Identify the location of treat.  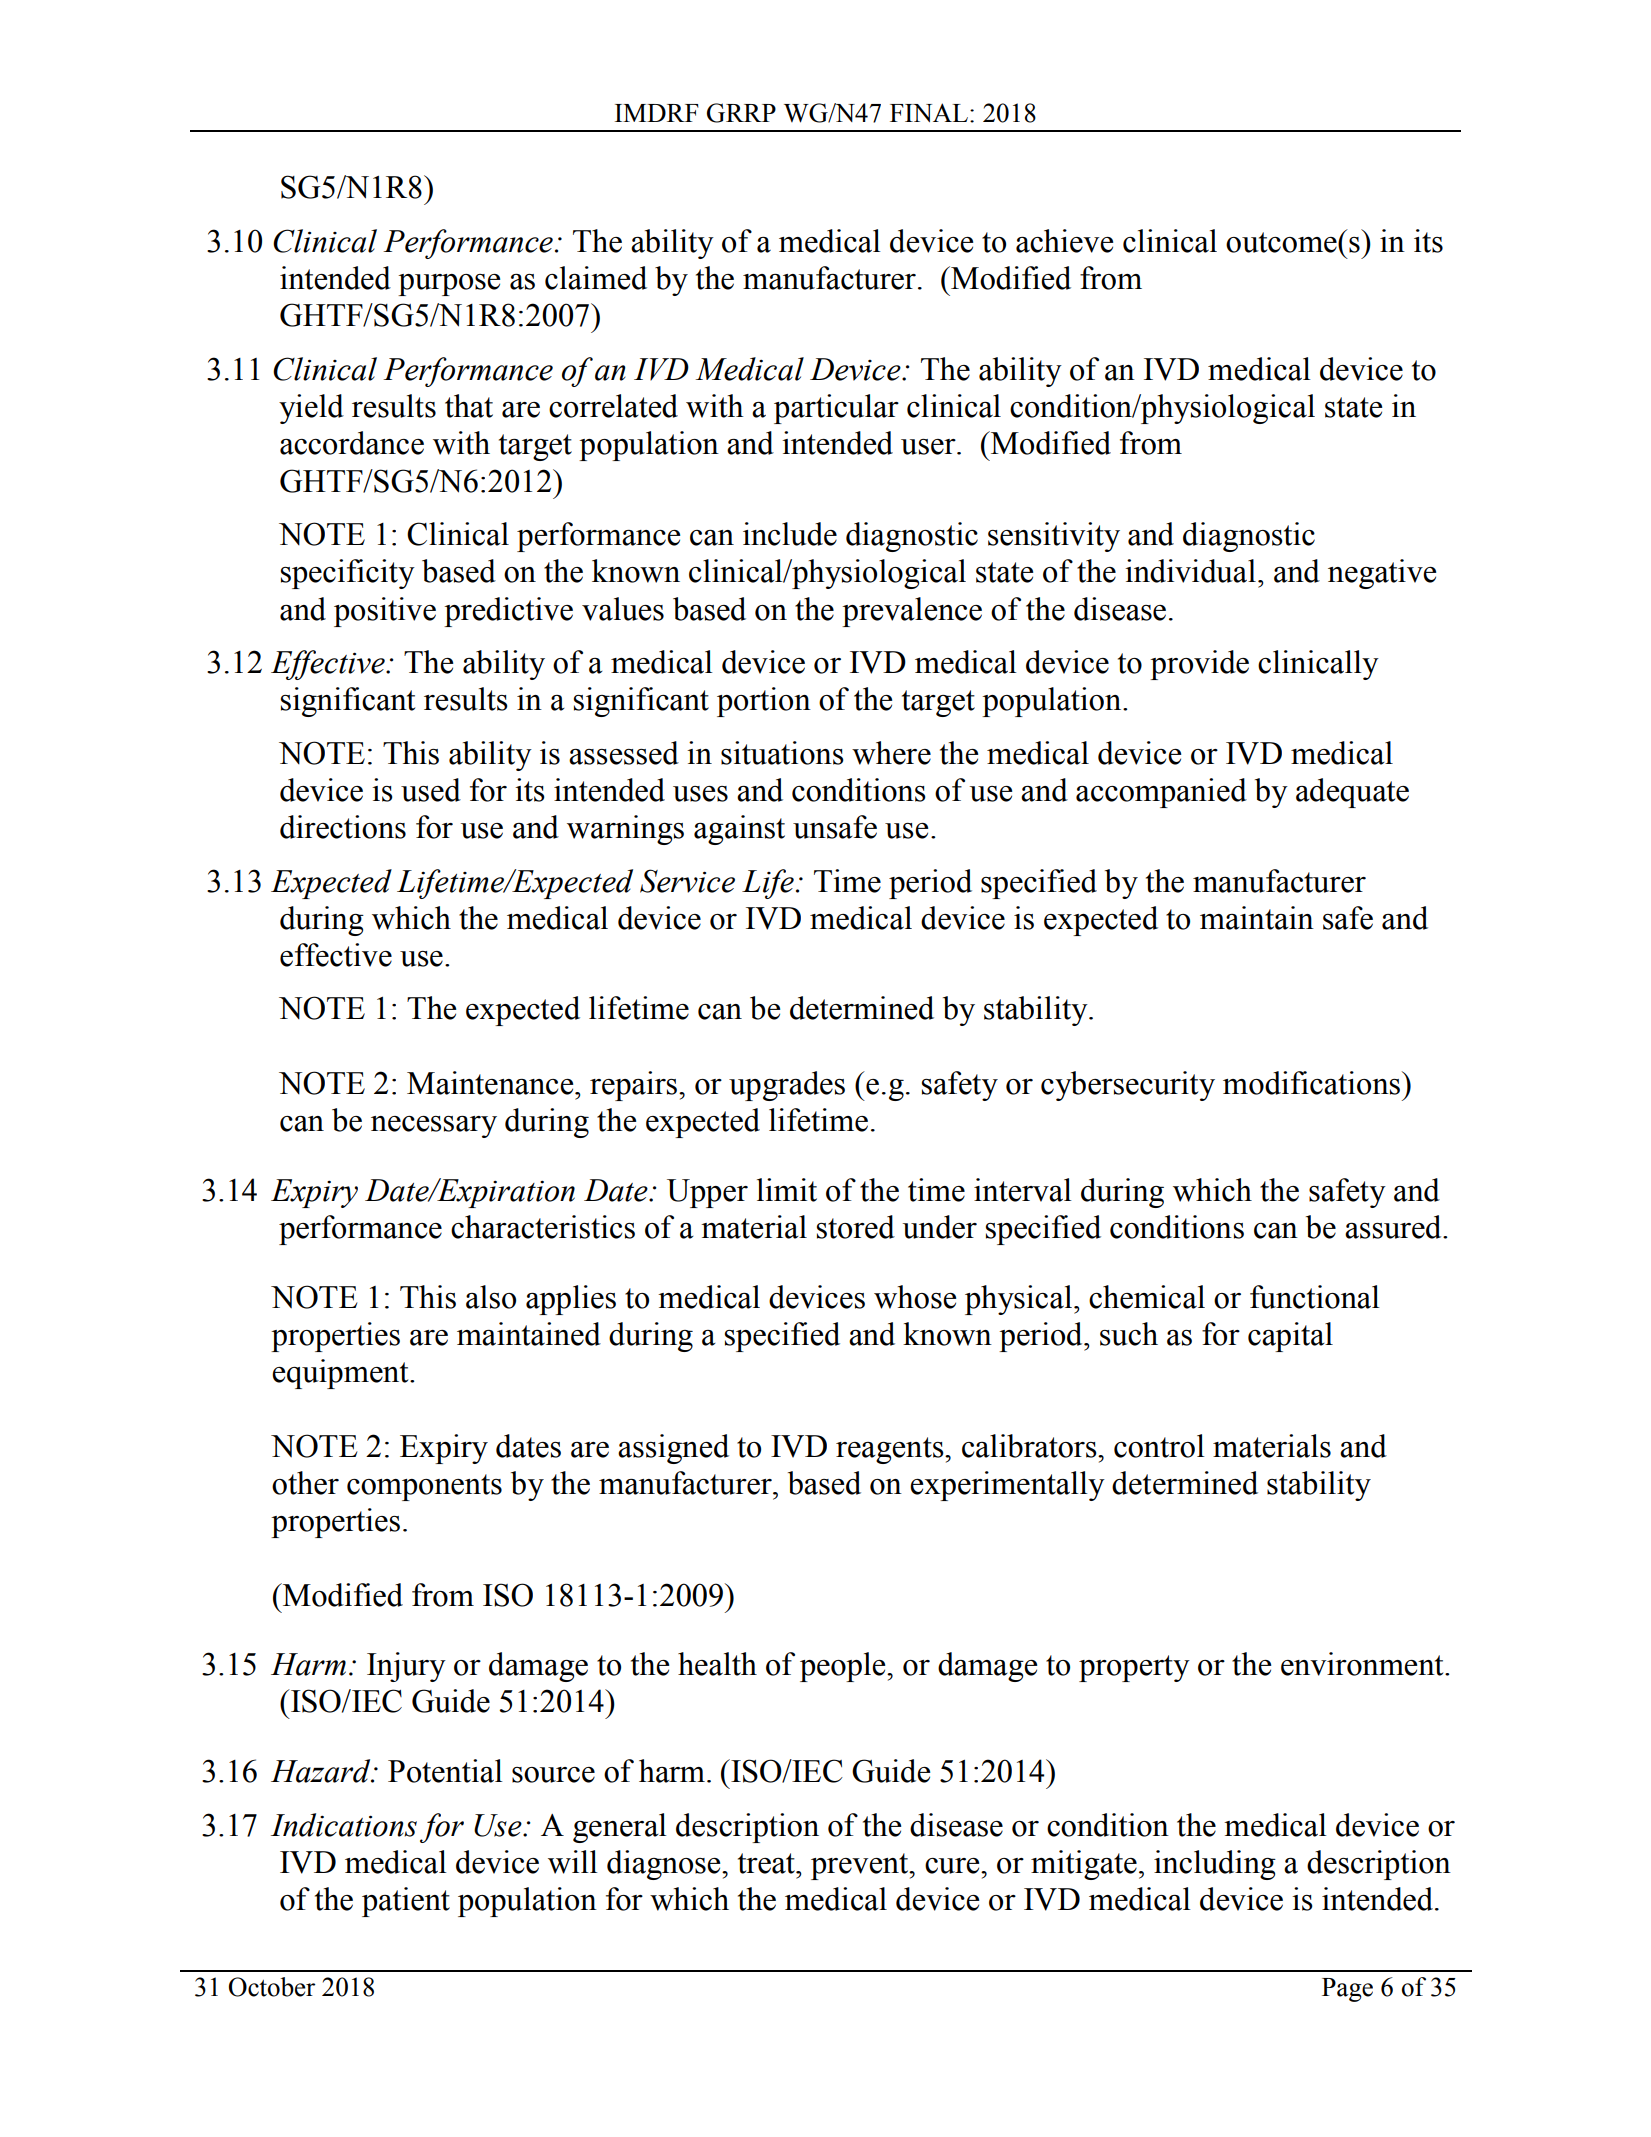
(767, 1863).
